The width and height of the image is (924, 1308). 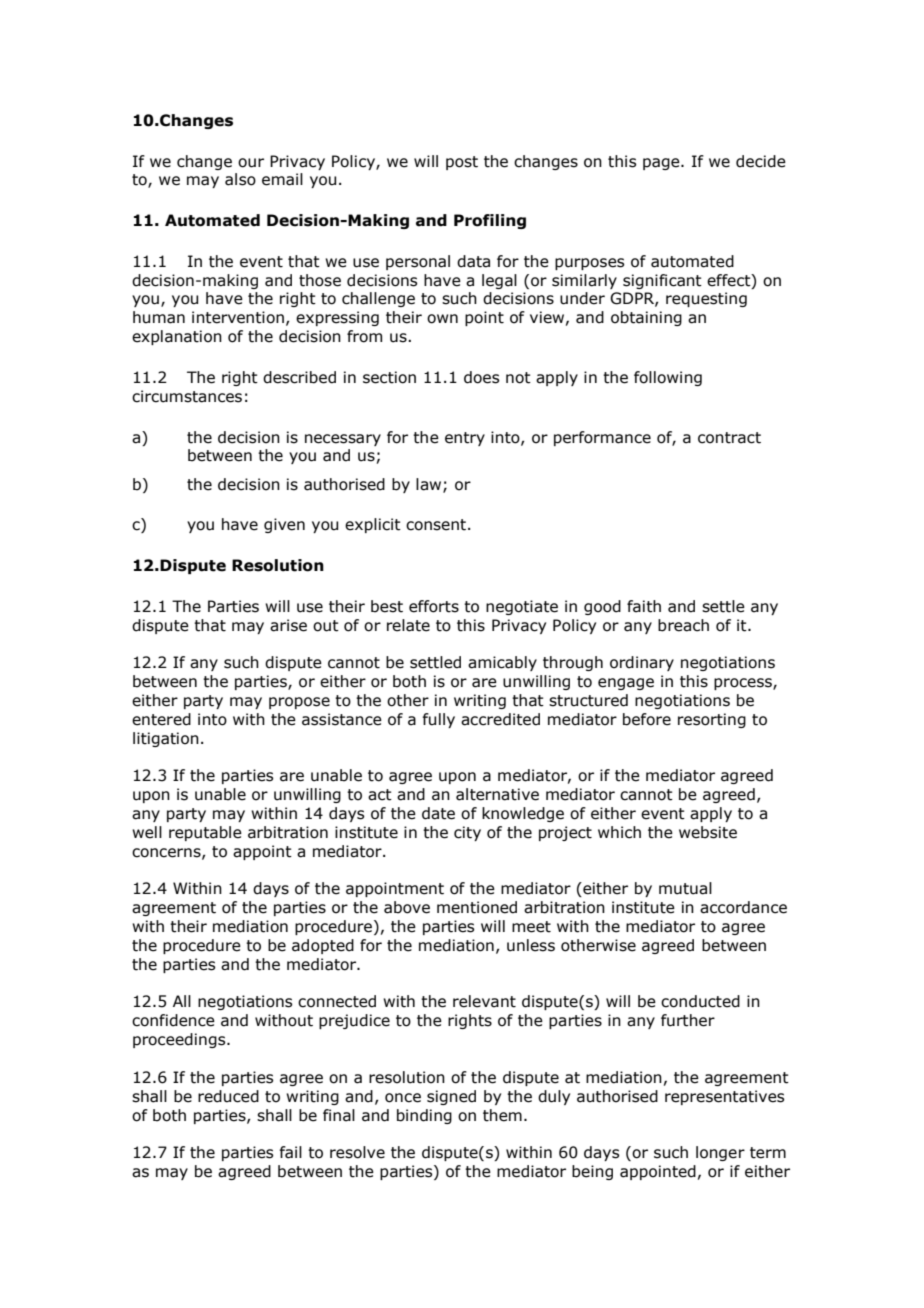 What do you see at coordinates (662, 164) in the image?
I see `page` at bounding box center [662, 164].
